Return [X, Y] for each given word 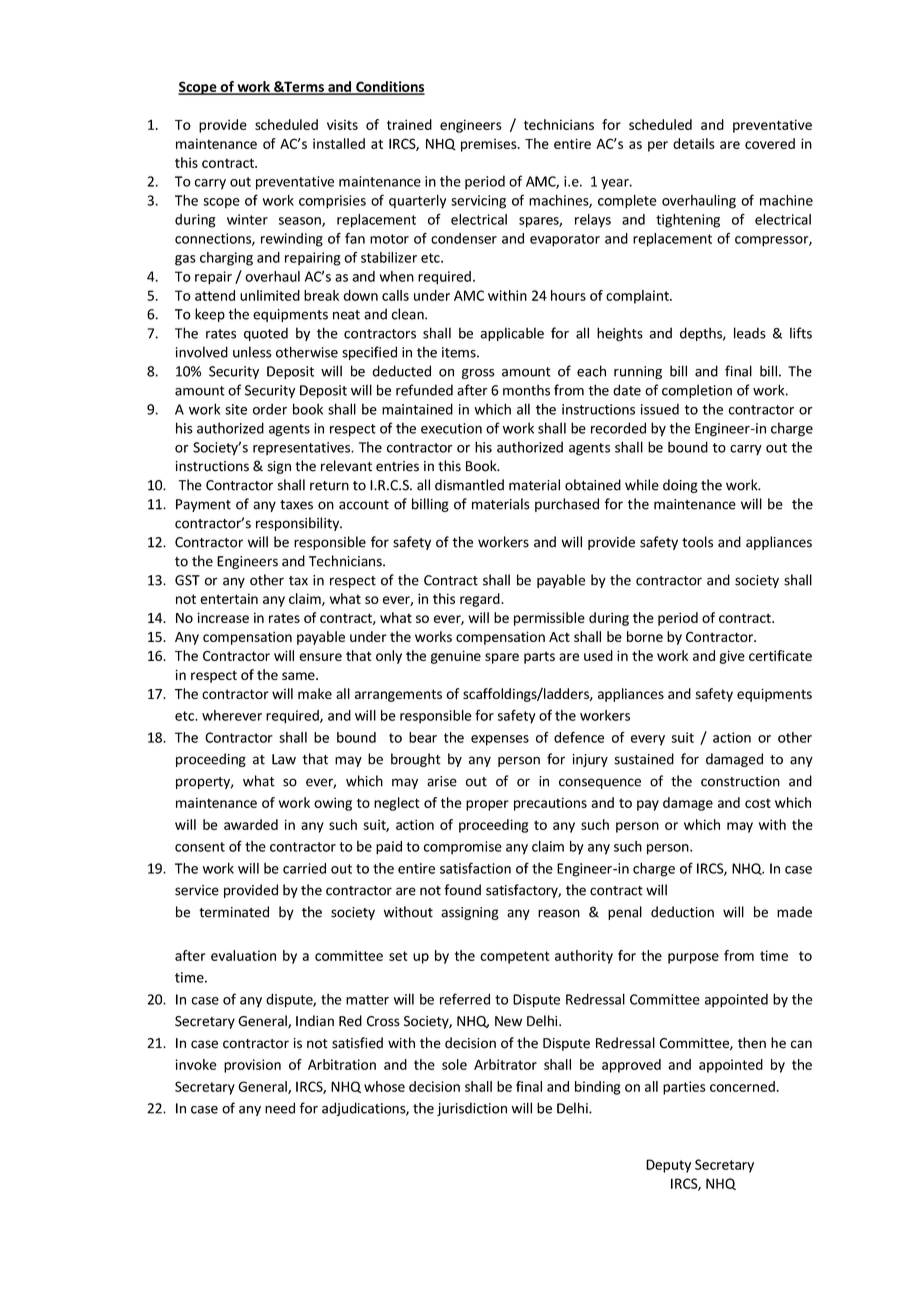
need [280, 1108]
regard [481, 600]
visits [342, 124]
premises [490, 145]
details [694, 143]
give [732, 657]
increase [223, 617]
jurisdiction [472, 1109]
